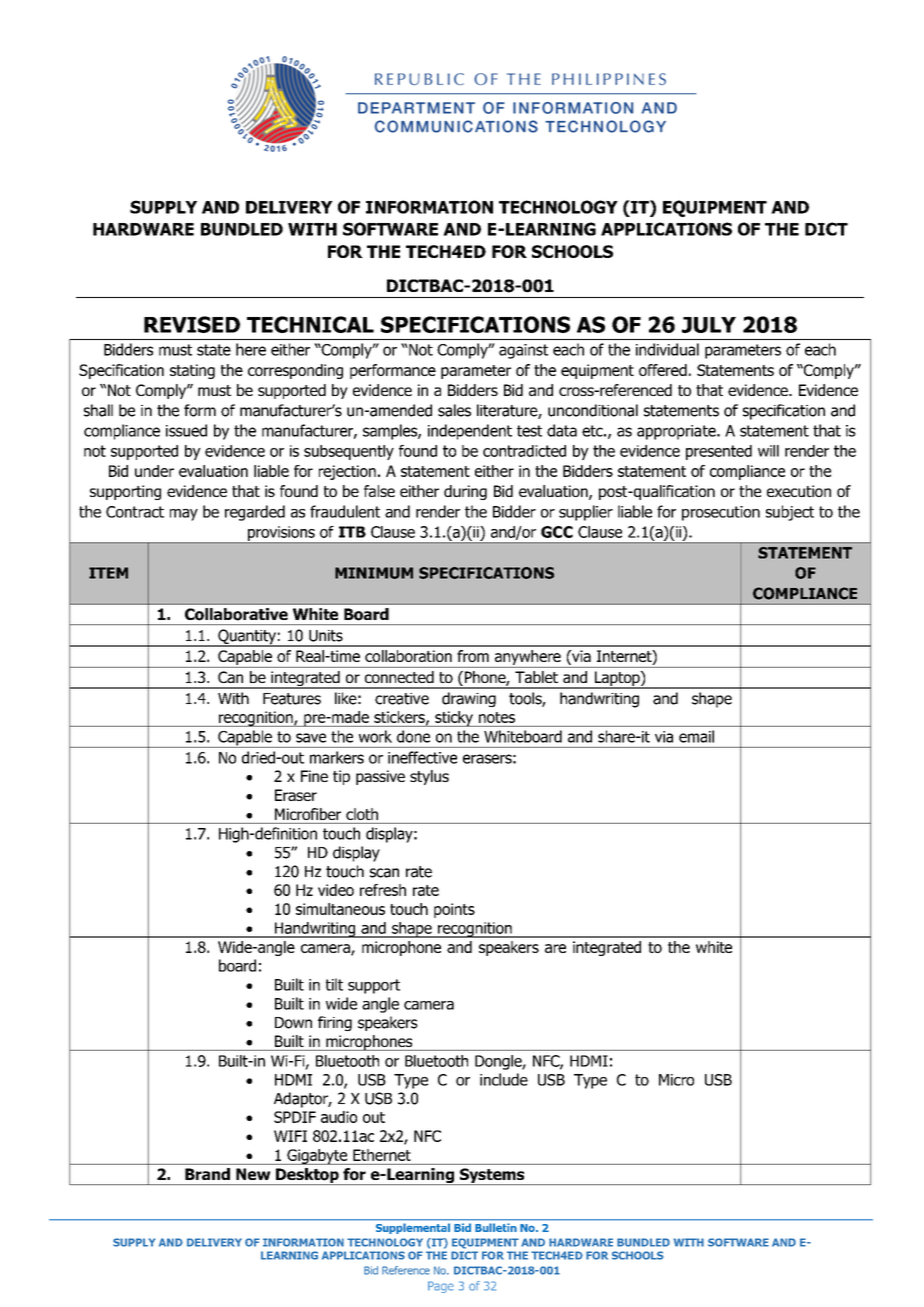 This image has height=1307, width=924. I want to click on stating, so click(192, 371).
